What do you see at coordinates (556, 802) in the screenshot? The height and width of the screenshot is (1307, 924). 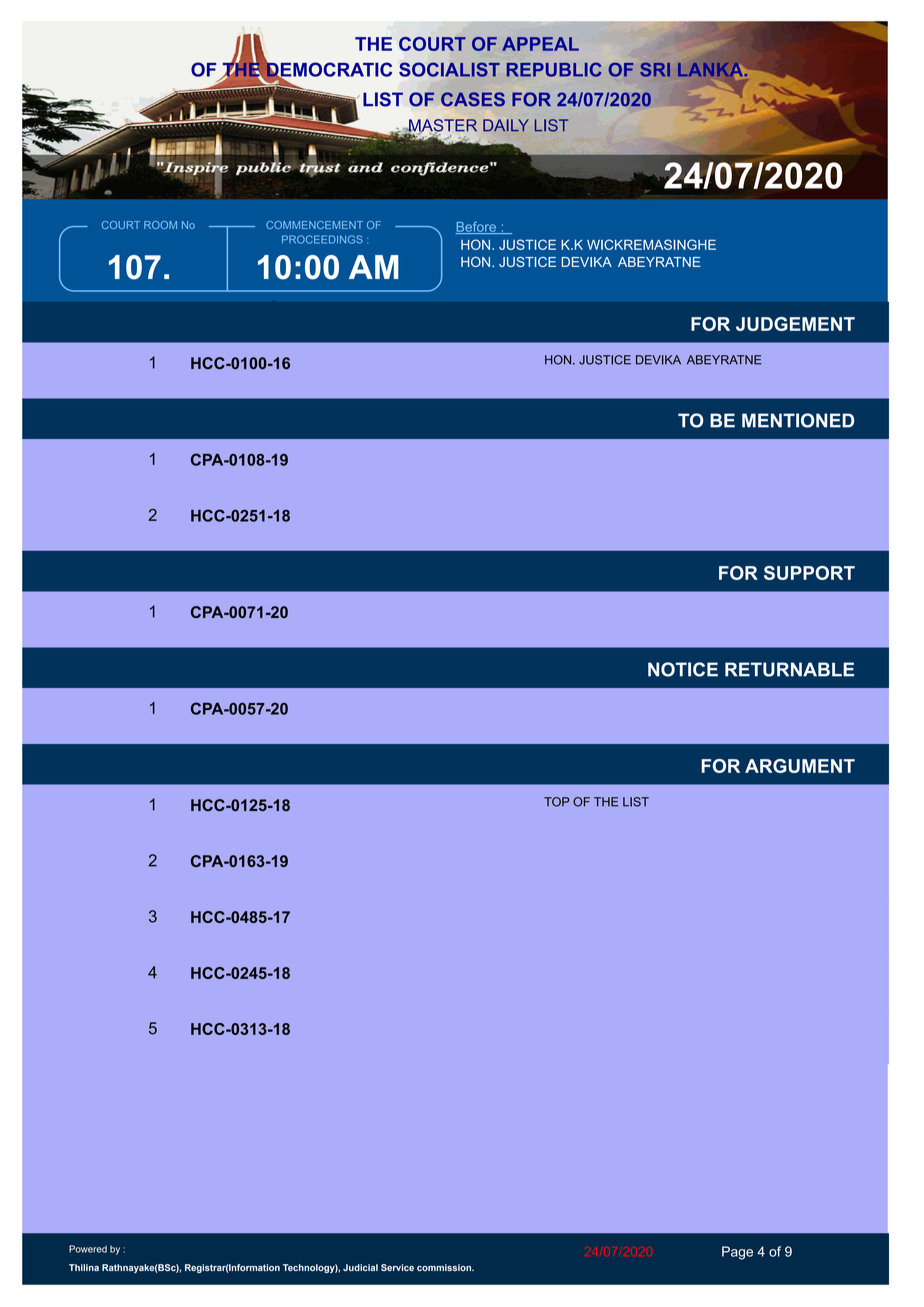 I see `TOP` at bounding box center [556, 802].
